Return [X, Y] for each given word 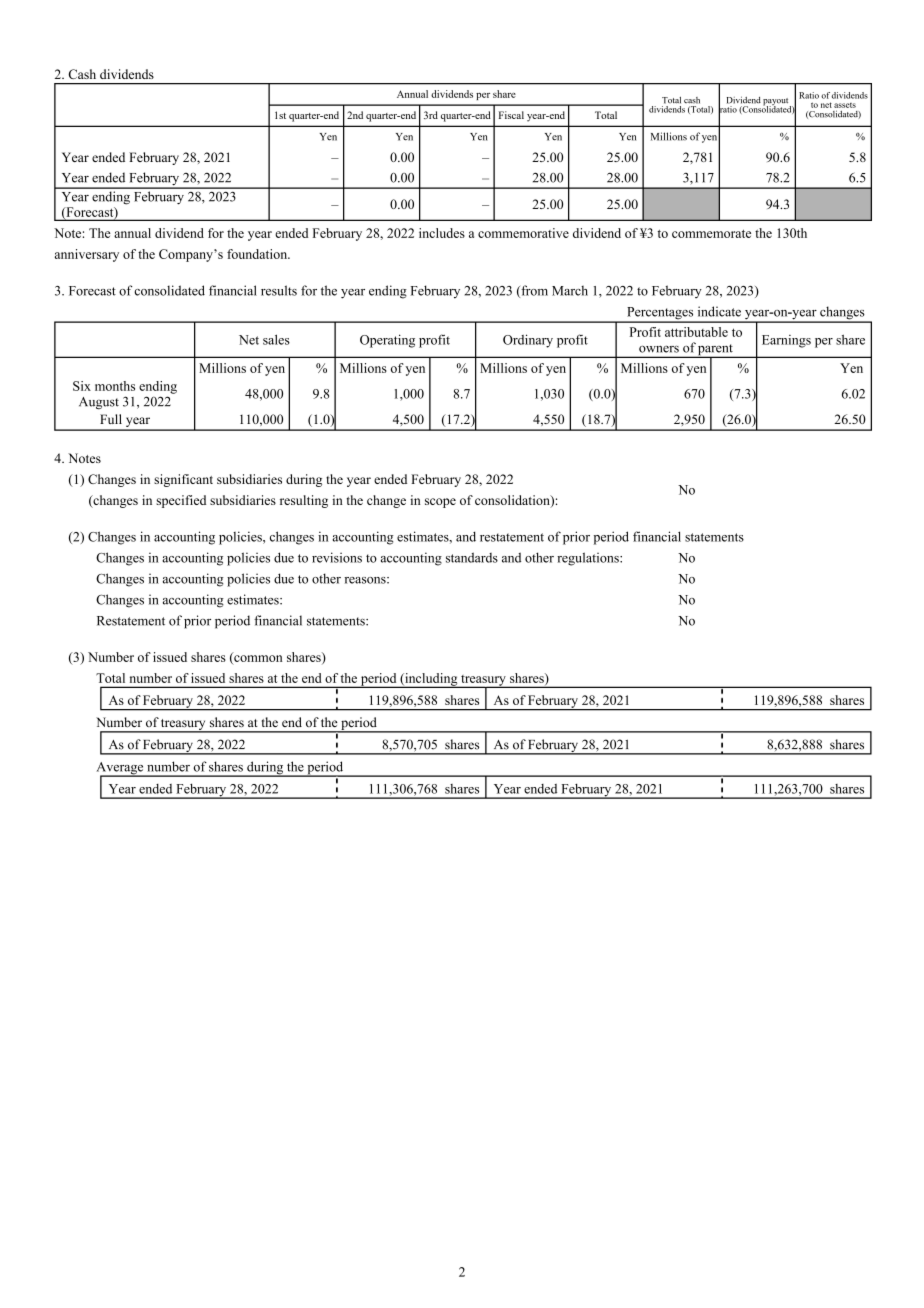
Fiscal [511, 115]
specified [181, 501]
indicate [719, 311]
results [279, 290]
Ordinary [528, 341]
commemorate [711, 234]
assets [845, 105]
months [115, 386]
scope [440, 503]
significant [183, 480]
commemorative [523, 233]
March [570, 291]
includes [442, 233]
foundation [258, 254]
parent [715, 351]
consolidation [513, 501]
